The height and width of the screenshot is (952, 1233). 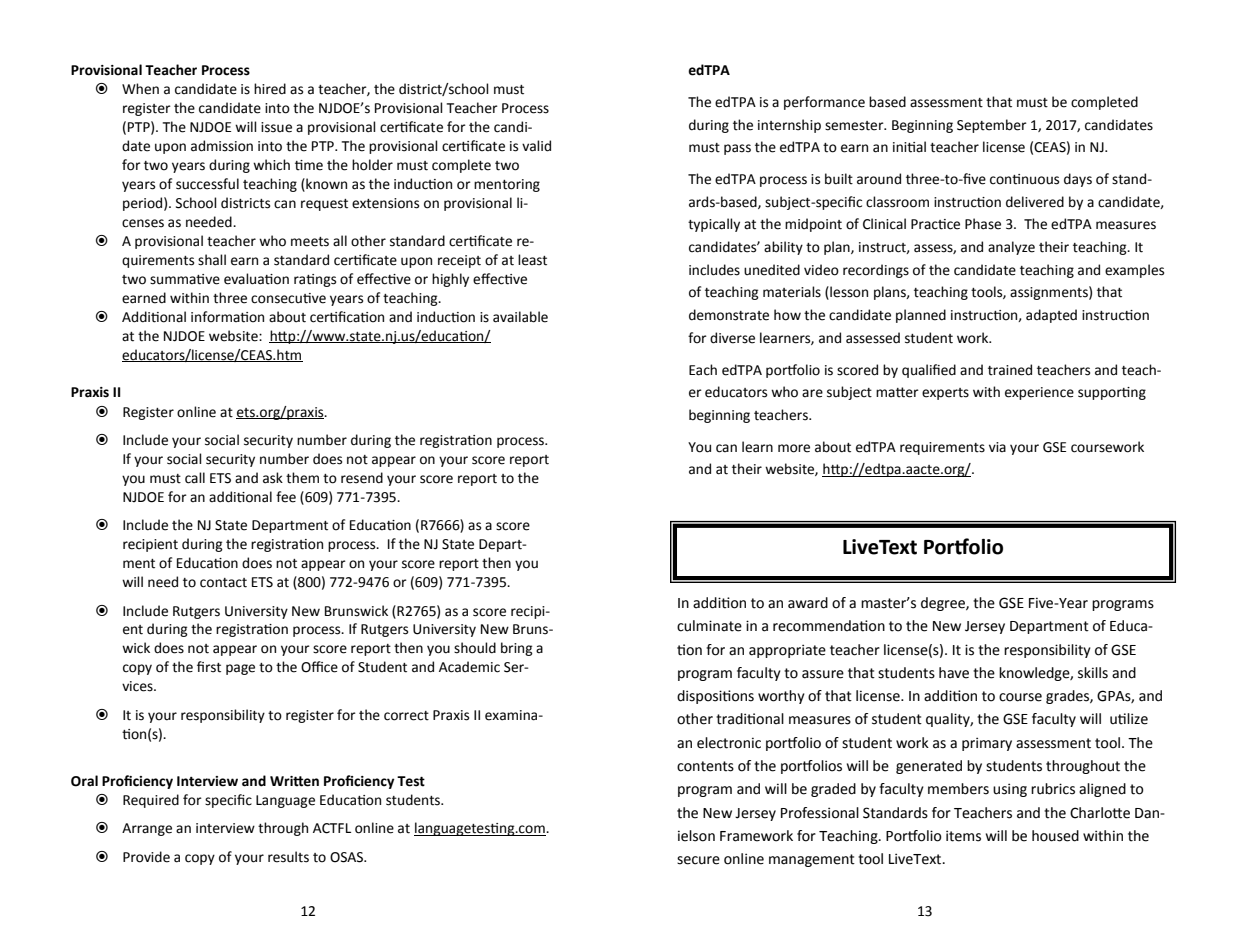 What do you see at coordinates (288, 857) in the screenshot?
I see `results` at bounding box center [288, 857].
